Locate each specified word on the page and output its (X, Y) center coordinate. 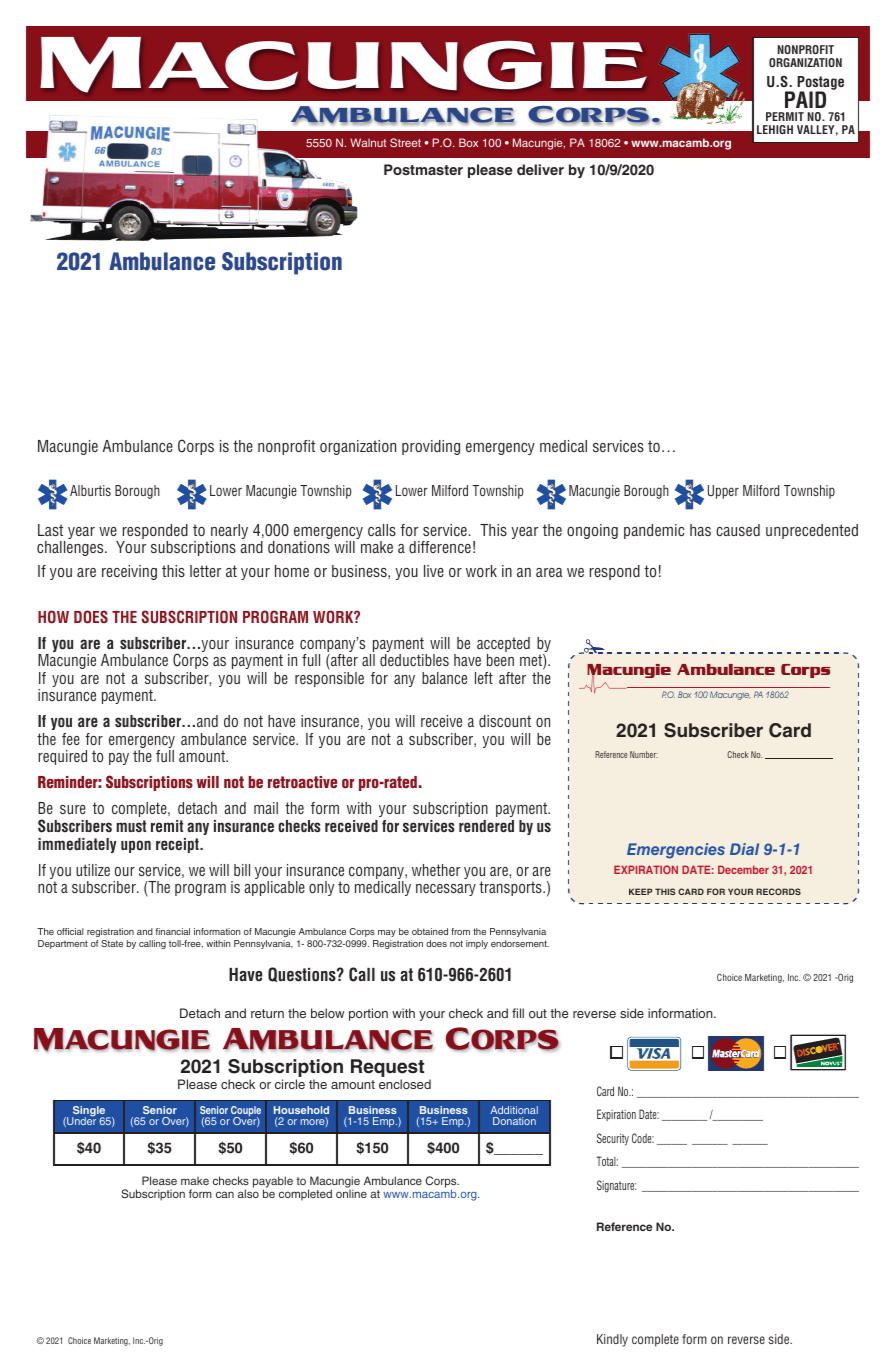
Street (405, 142)
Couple (246, 1112)
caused (738, 530)
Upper (723, 492)
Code (643, 1138)
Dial (744, 849)
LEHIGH (775, 129)
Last (50, 530)
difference (440, 547)
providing (431, 447)
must (131, 826)
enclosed (405, 1084)
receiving (129, 572)
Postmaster (423, 169)
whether (436, 870)
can (225, 1194)
